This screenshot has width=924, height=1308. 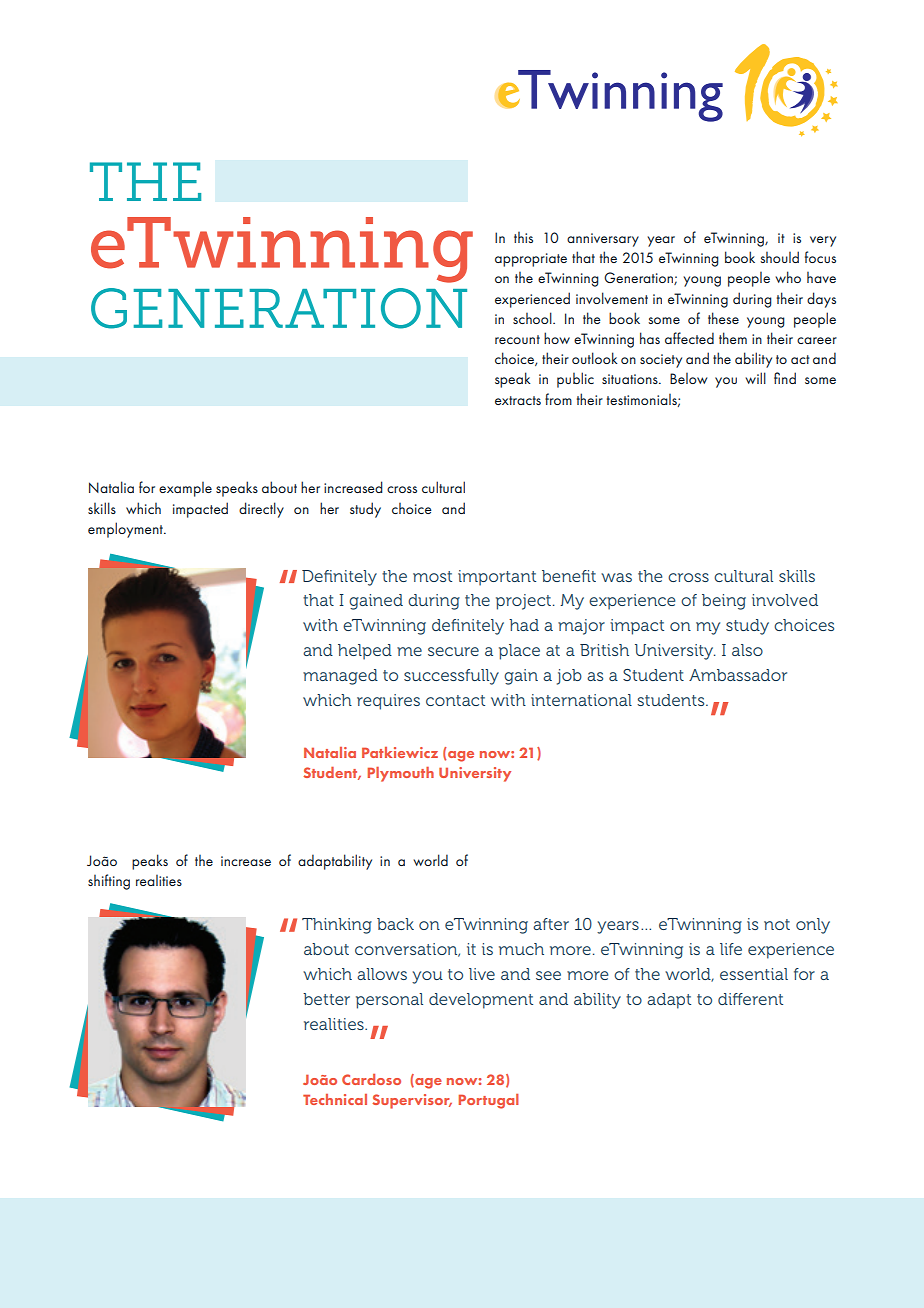 What do you see at coordinates (488, 1101) in the screenshot?
I see `Portugal` at bounding box center [488, 1101].
